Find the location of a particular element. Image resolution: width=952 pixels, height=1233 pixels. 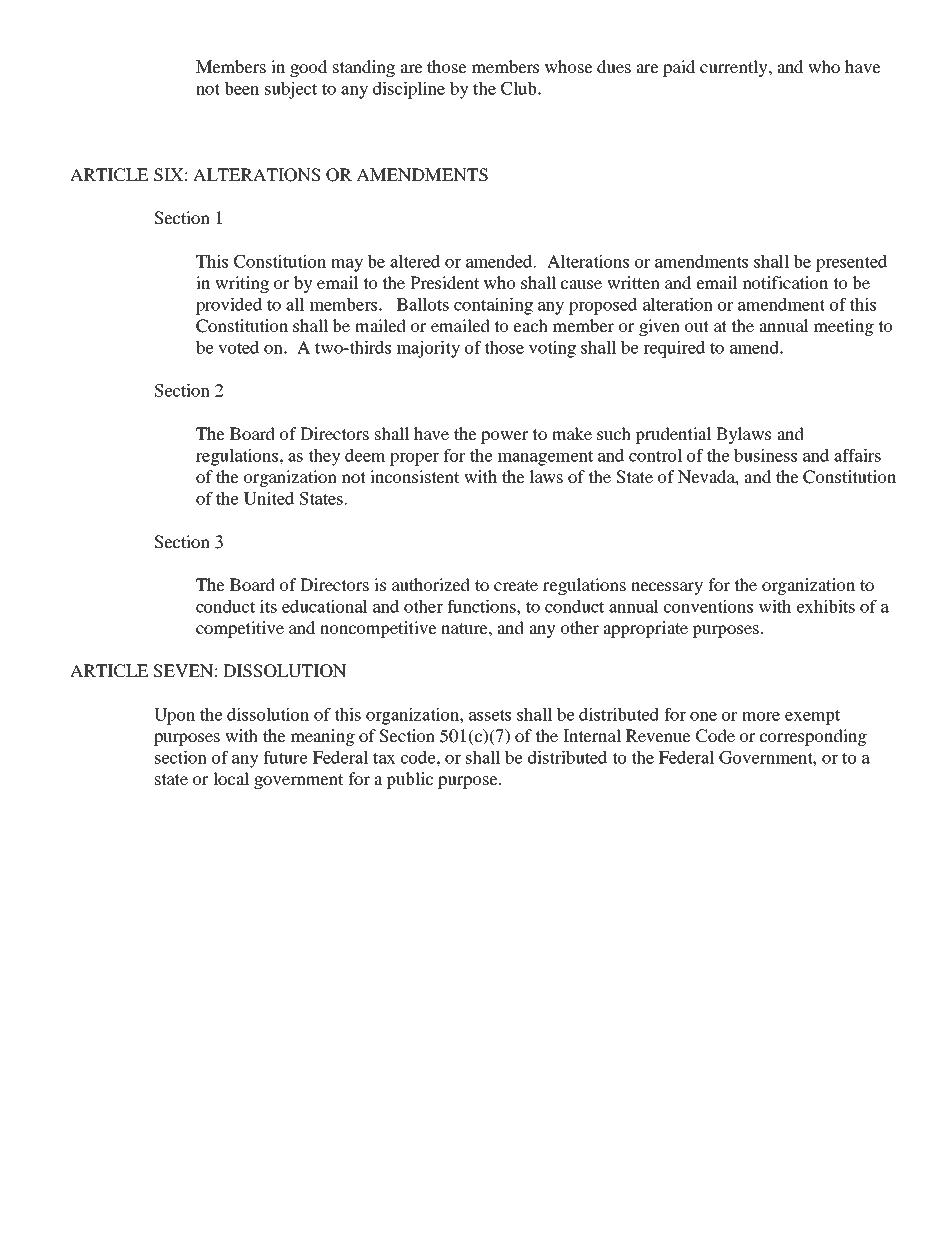

they is located at coordinates (324, 457).
